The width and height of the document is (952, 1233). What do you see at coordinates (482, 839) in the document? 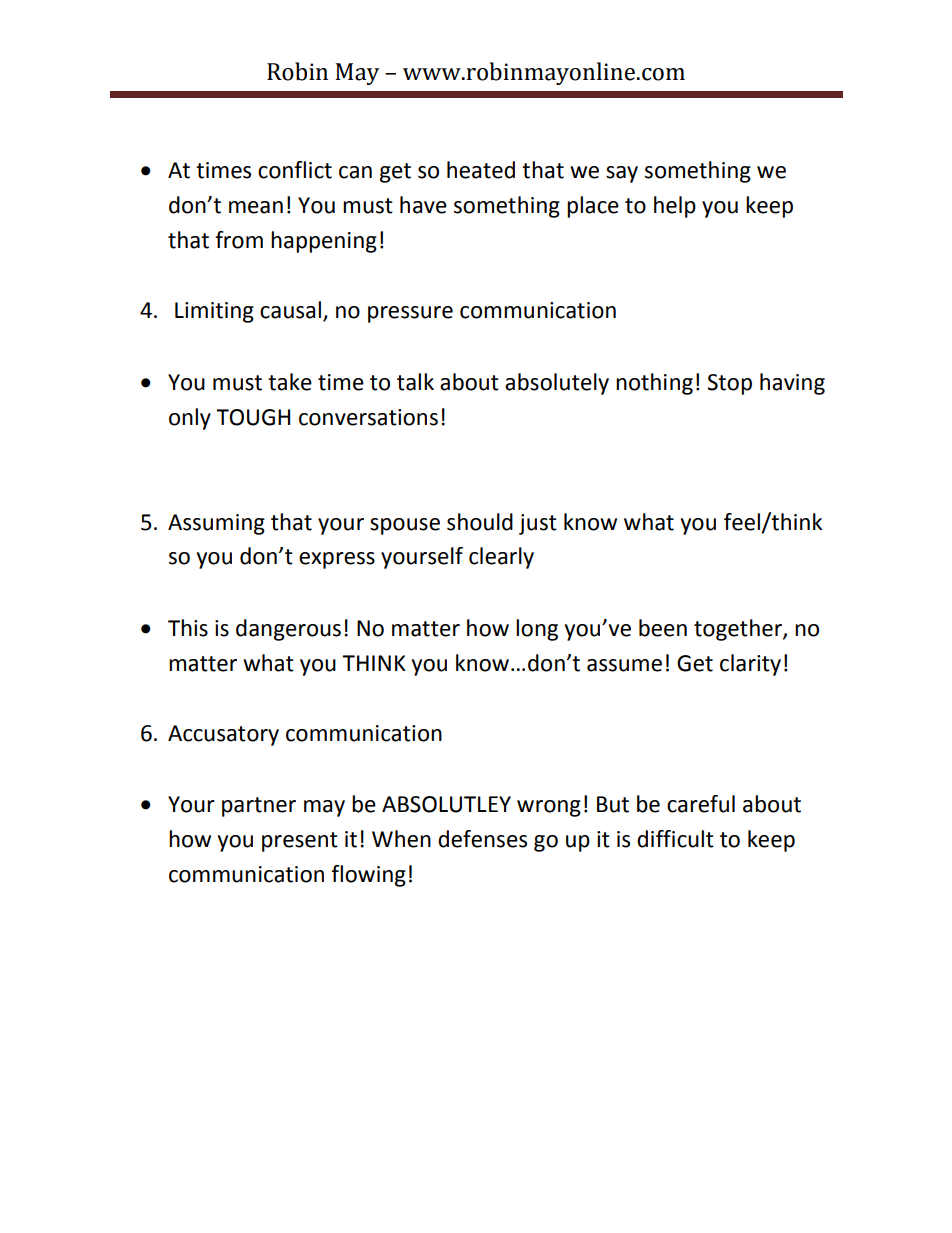
I see `defenses` at bounding box center [482, 839].
